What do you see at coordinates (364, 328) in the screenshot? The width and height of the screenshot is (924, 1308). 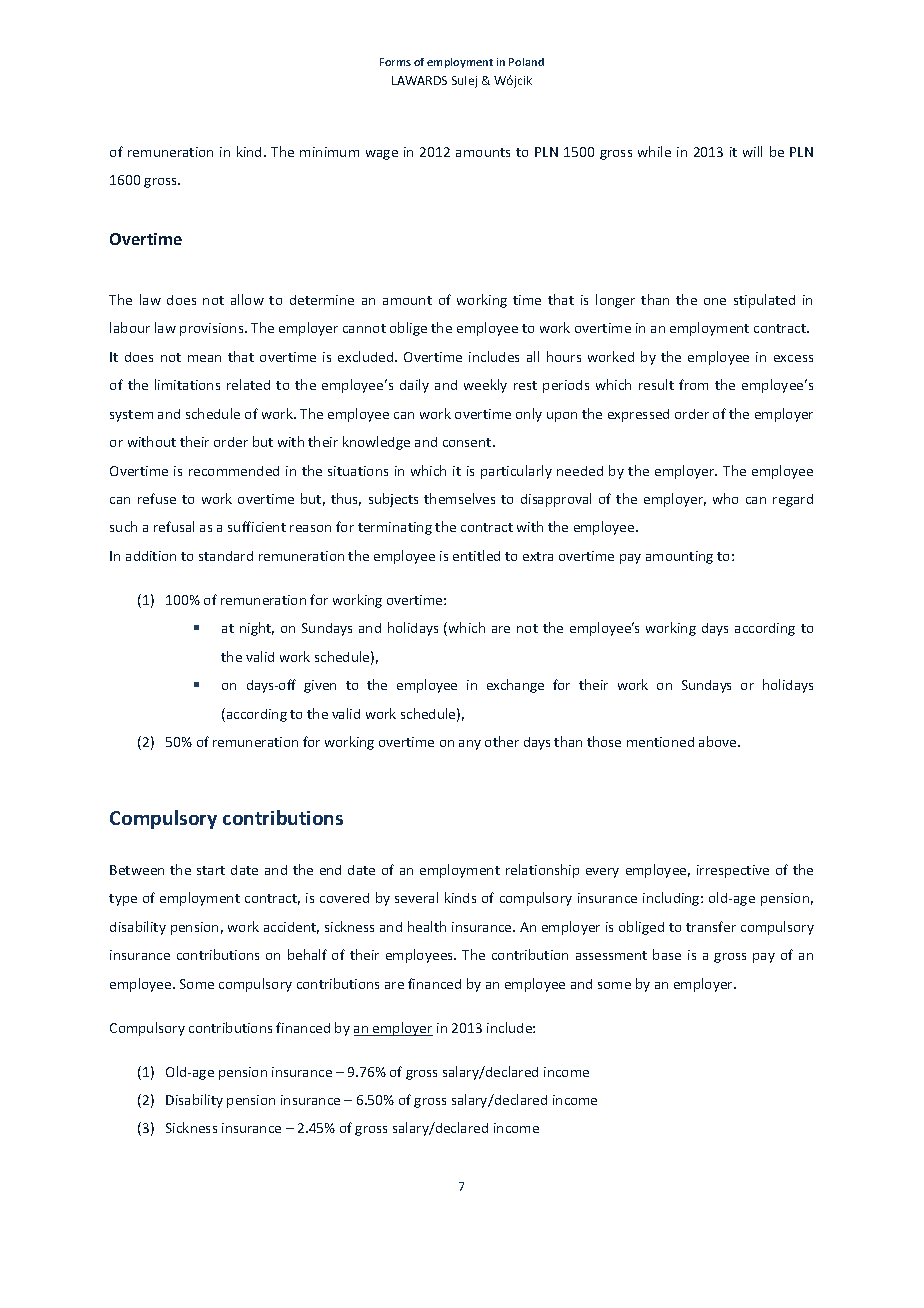 I see `cannot` at bounding box center [364, 328].
